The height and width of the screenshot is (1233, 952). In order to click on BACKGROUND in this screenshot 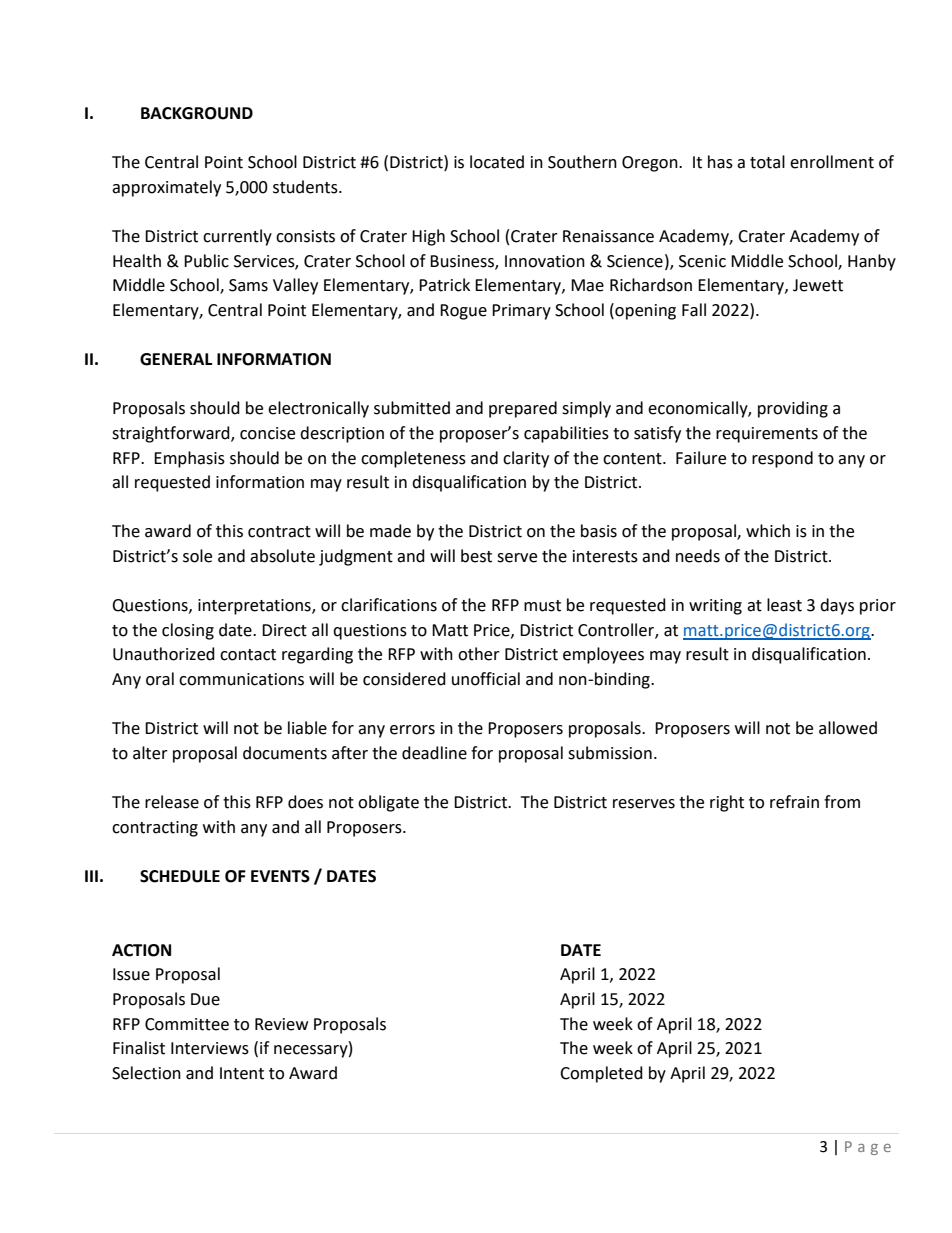, I will do `click(197, 113)`.
